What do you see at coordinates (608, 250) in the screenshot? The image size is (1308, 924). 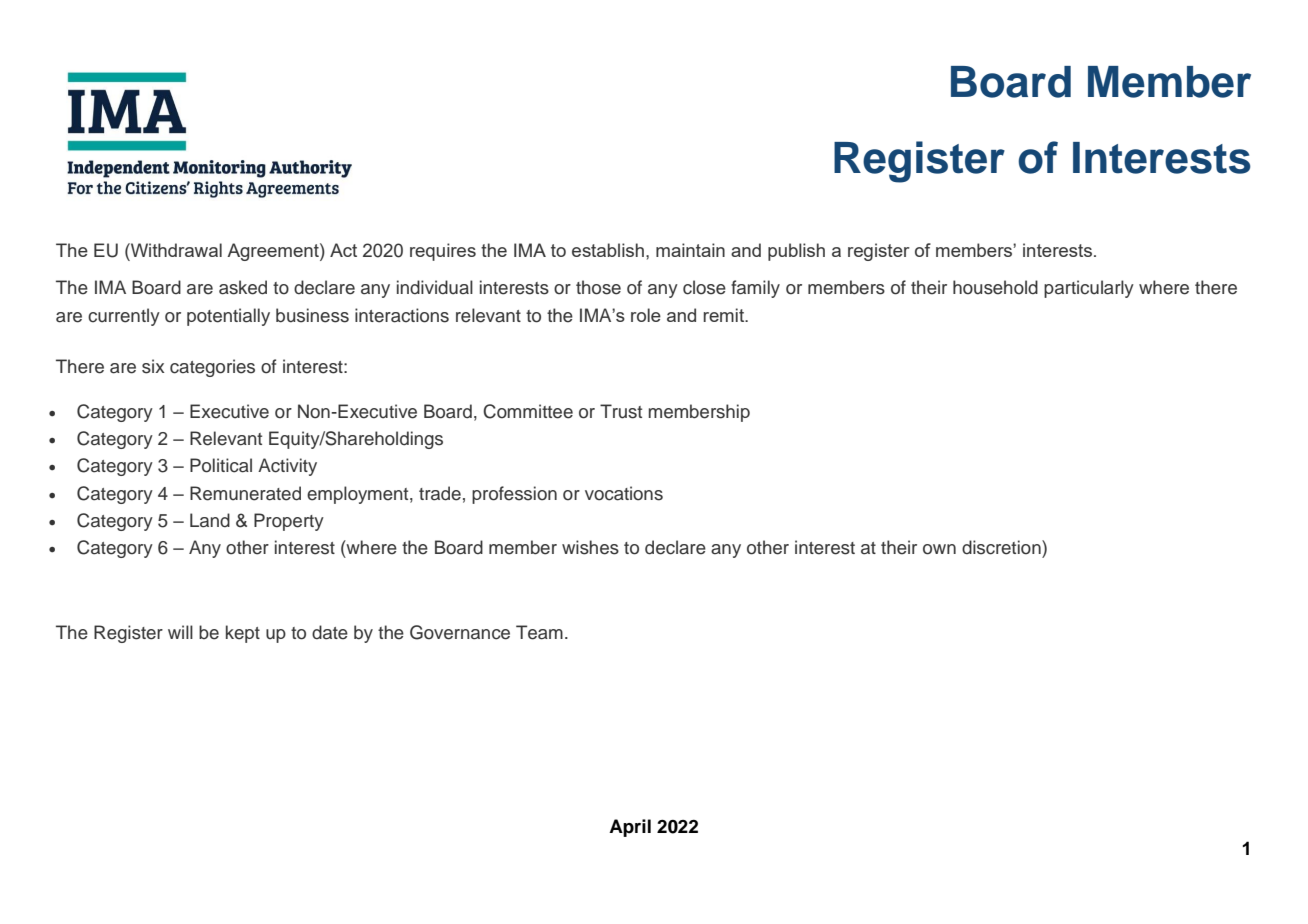 I see `establish` at bounding box center [608, 250].
